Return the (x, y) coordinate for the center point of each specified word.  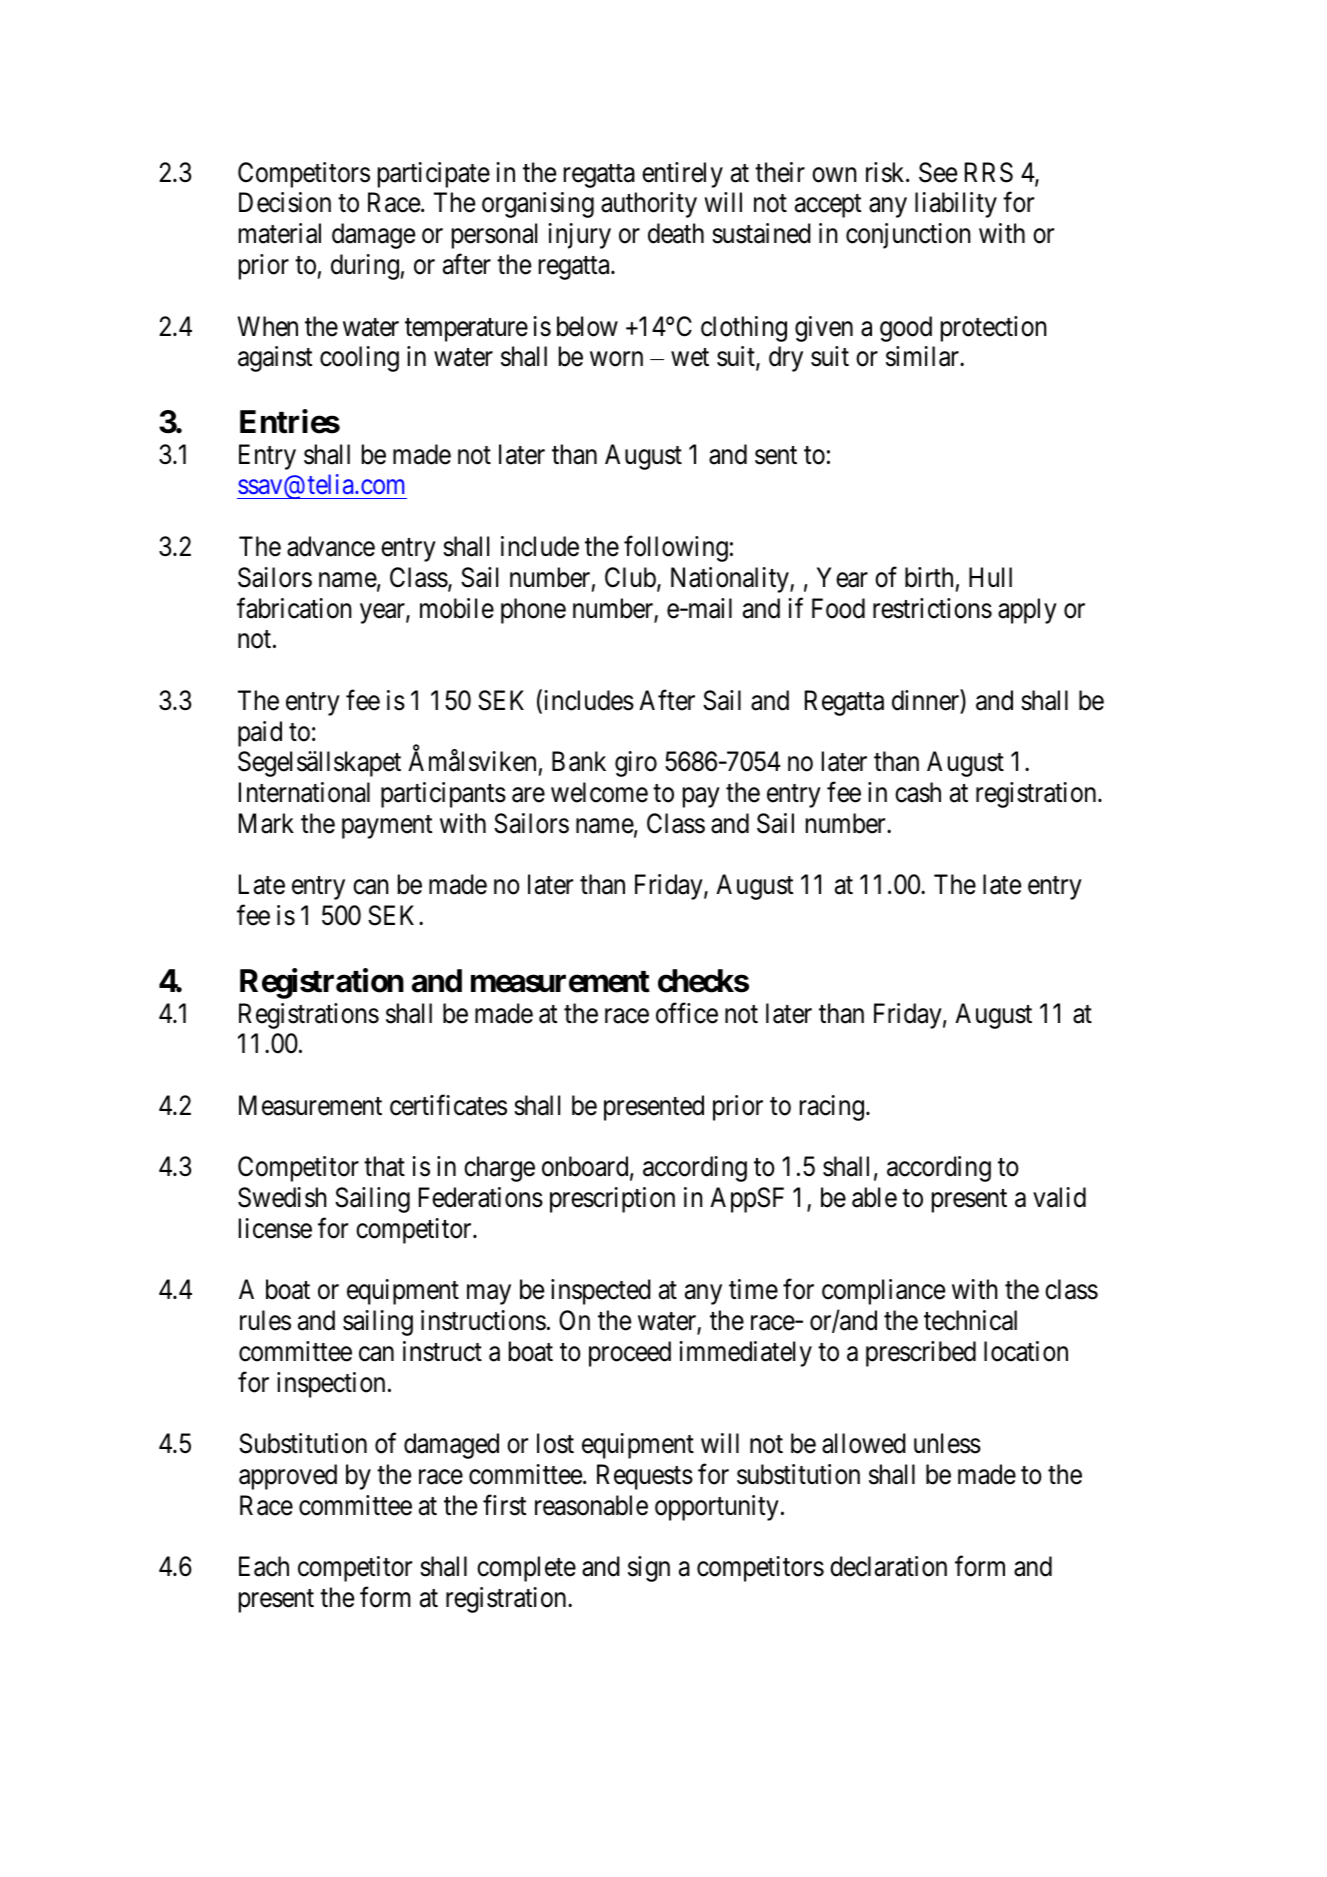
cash (918, 792)
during (365, 267)
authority (649, 205)
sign (649, 1569)
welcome (599, 792)
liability (956, 205)
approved (288, 1477)
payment (387, 827)
